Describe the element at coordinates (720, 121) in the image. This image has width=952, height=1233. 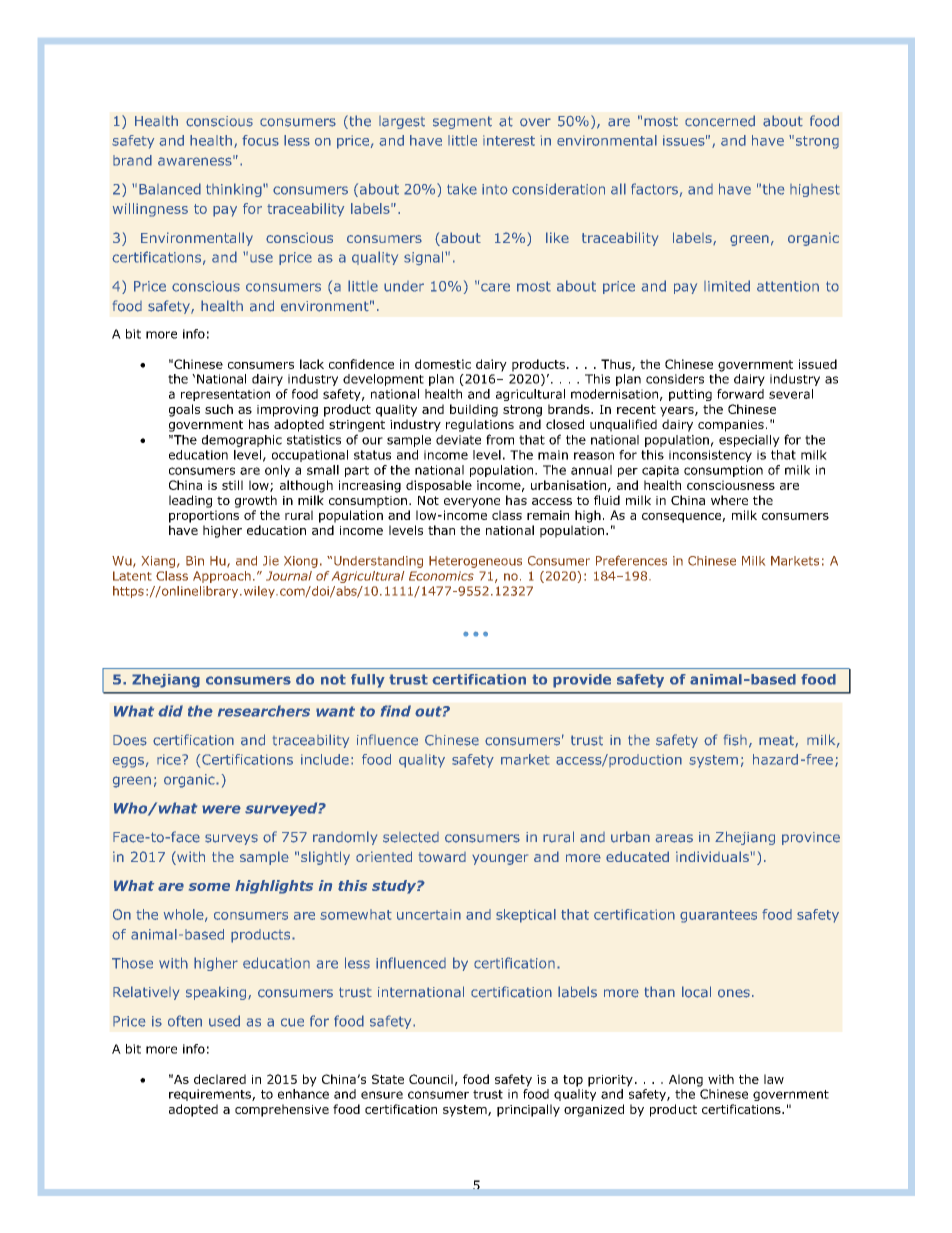
I see `concerned` at that location.
